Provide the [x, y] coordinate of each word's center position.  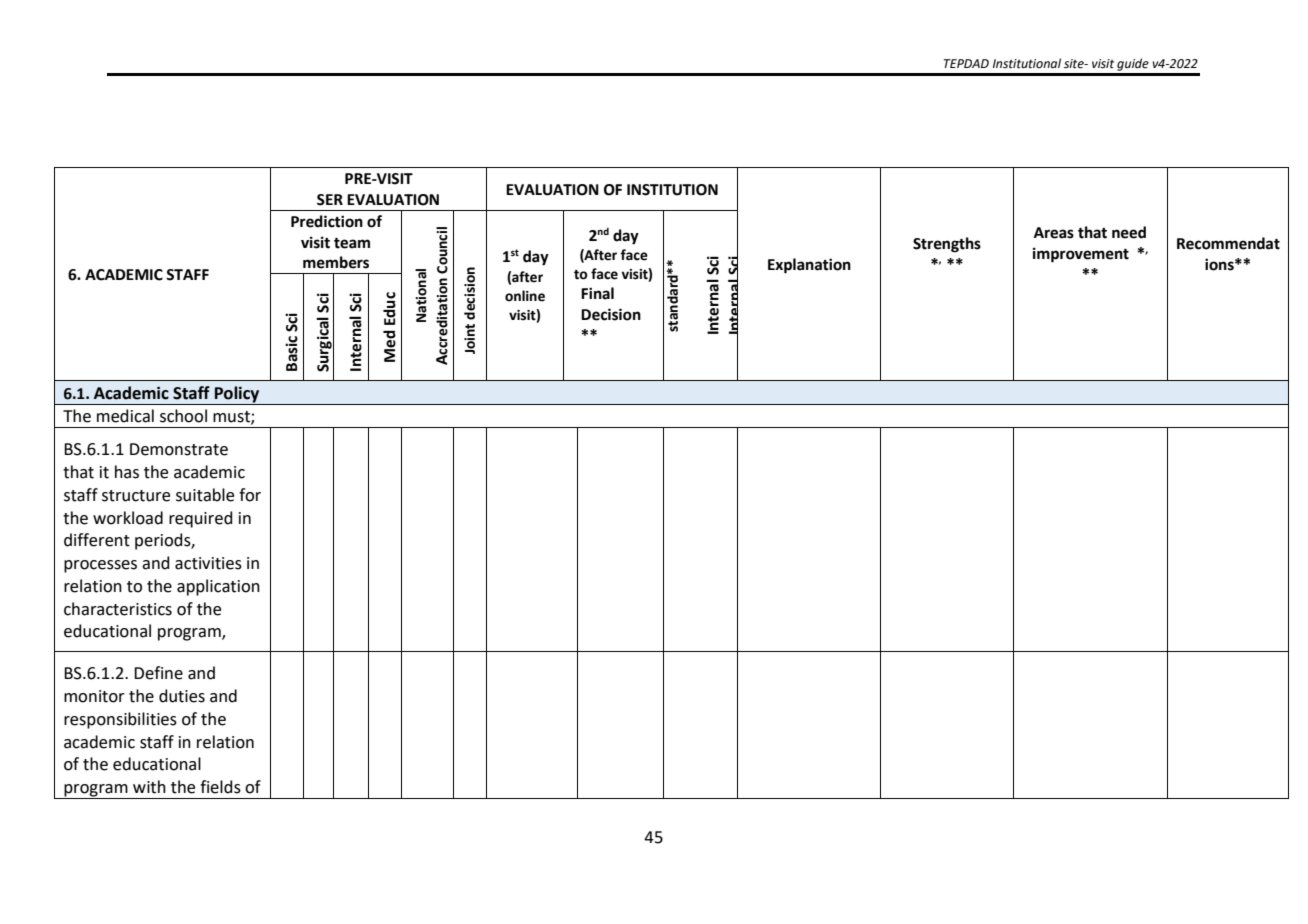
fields [220, 787]
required [201, 519]
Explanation [809, 266]
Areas [1054, 233]
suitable [205, 495]
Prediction [327, 221]
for [250, 495]
